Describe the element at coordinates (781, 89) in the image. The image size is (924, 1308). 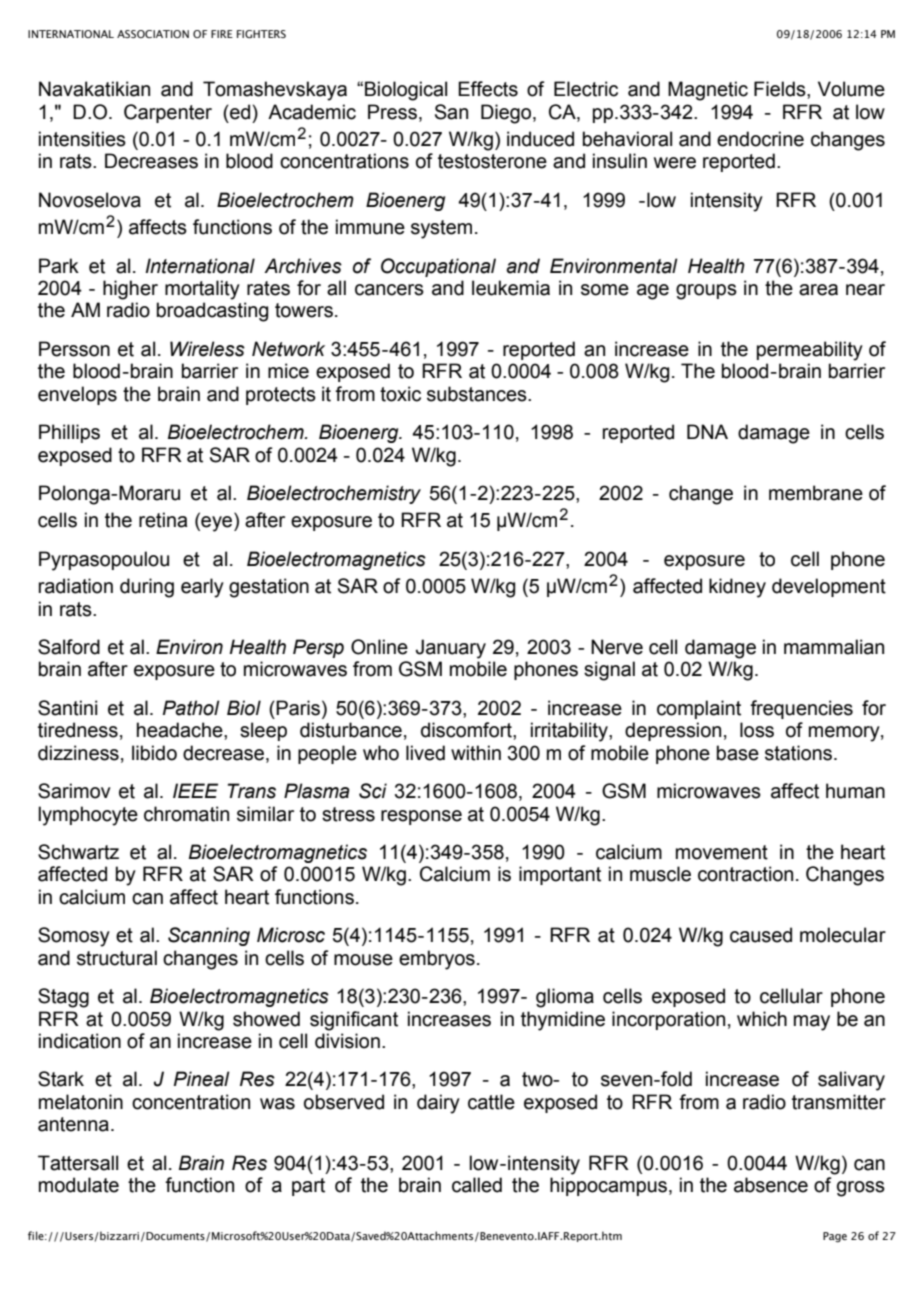
I see `Fields` at that location.
